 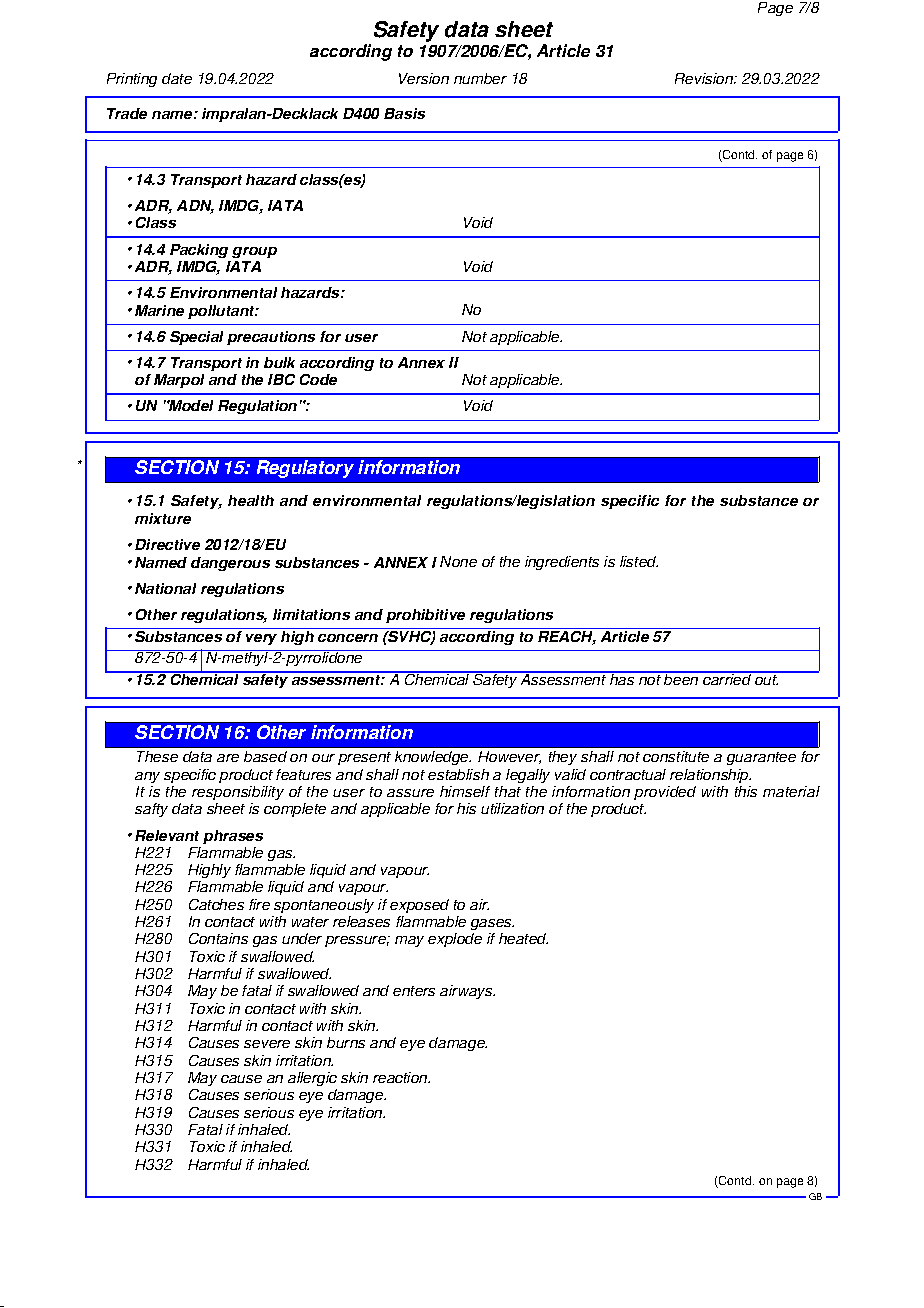 I want to click on constitute, so click(x=676, y=756).
